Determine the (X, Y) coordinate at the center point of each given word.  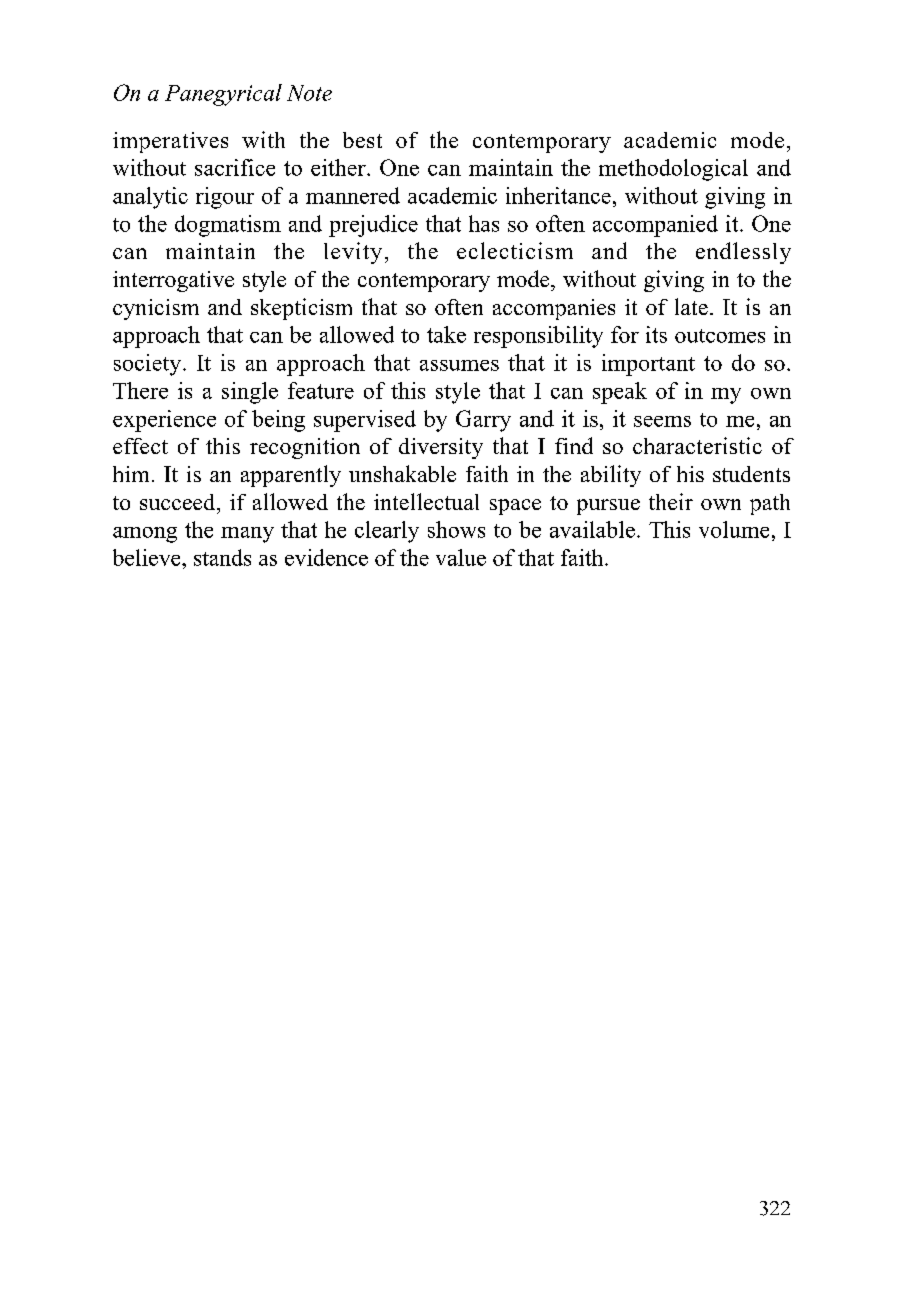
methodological (673, 170)
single (250, 393)
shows (456, 529)
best (362, 140)
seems (662, 421)
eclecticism (515, 250)
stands (222, 557)
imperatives (170, 142)
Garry (483, 421)
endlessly (743, 253)
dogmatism (228, 226)
